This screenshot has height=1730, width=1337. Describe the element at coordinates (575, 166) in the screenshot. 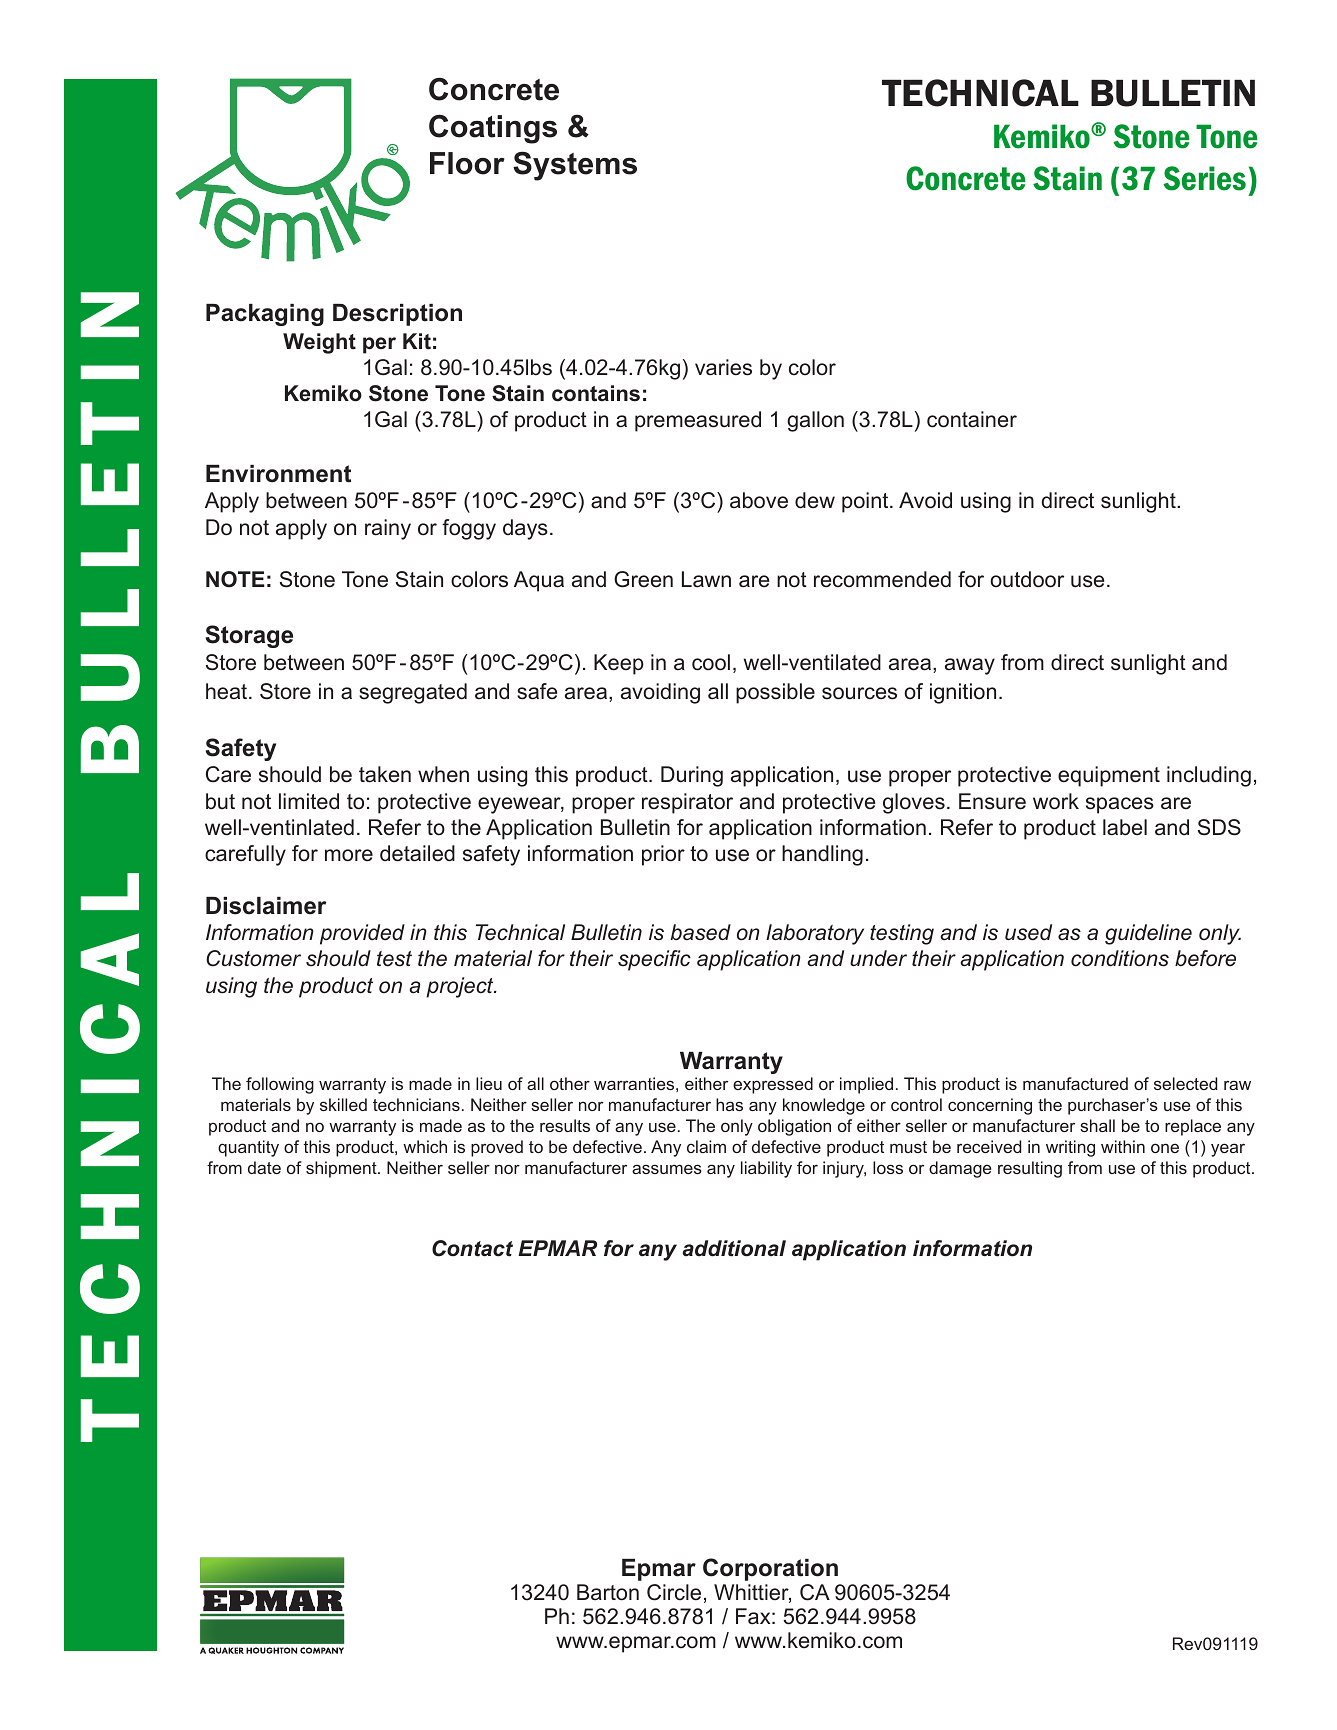

I see `Systems` at that location.
